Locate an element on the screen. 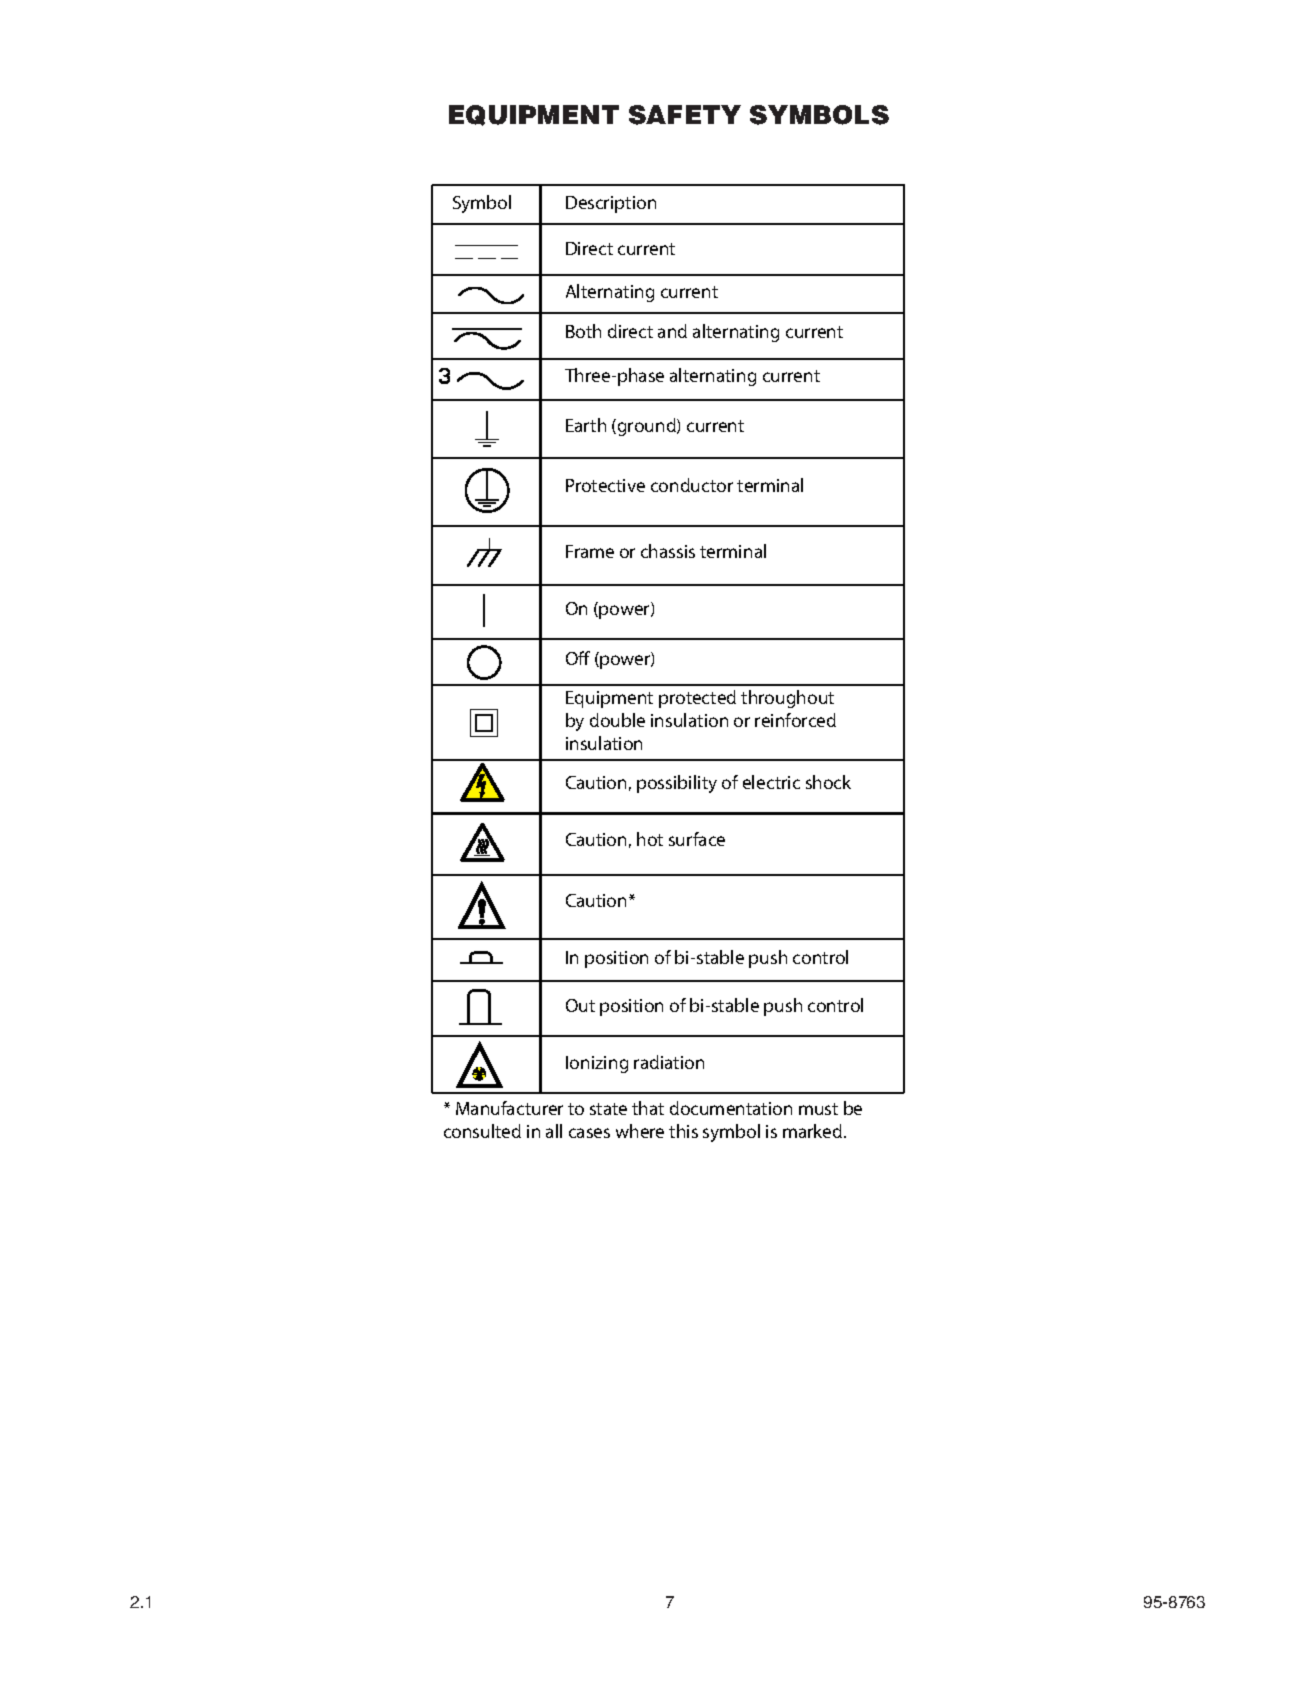 This screenshot has width=1311, height=1697. and is located at coordinates (672, 331).
